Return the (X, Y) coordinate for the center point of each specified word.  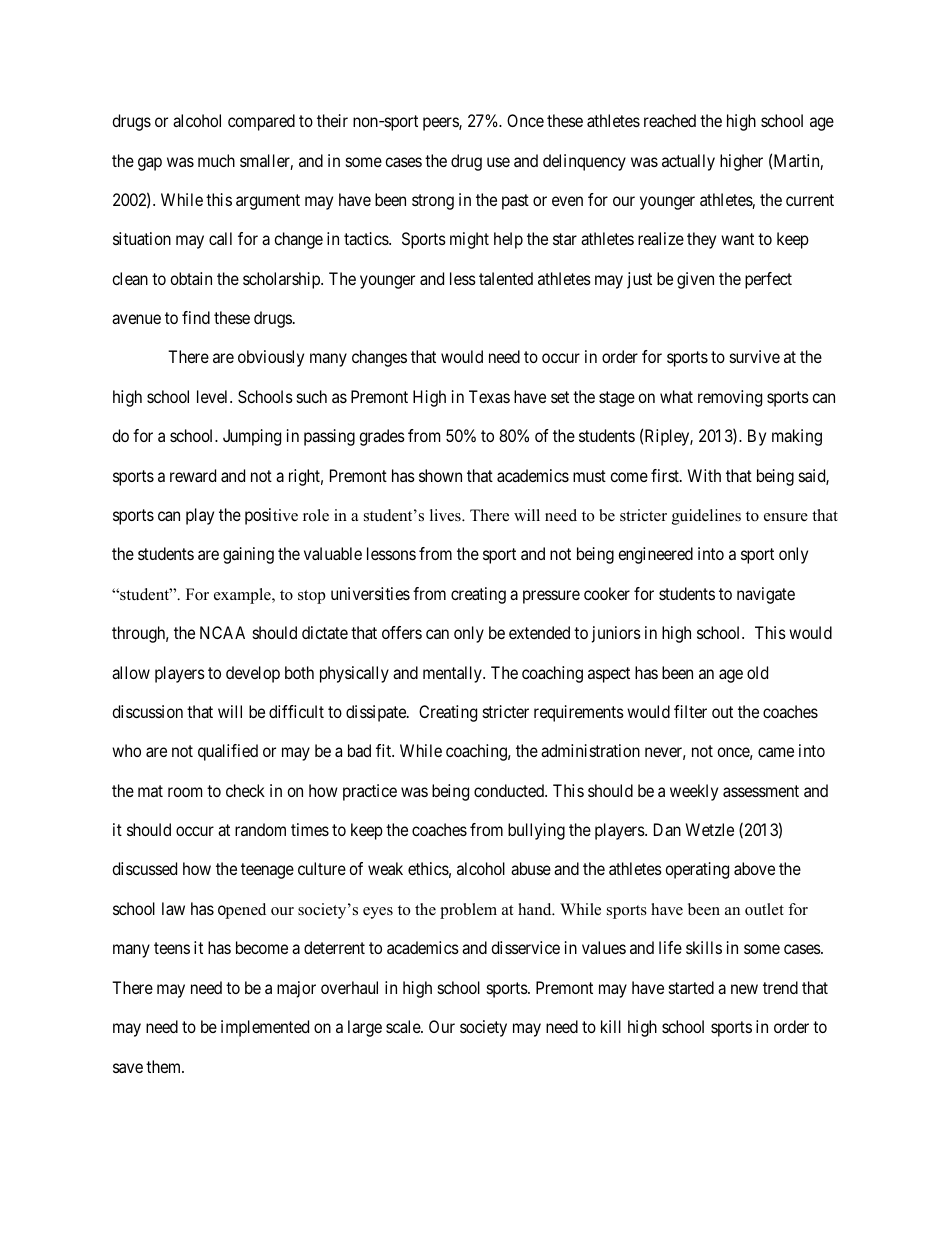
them (165, 1066)
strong (433, 202)
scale (404, 1026)
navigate (766, 595)
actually (688, 162)
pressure (551, 597)
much (216, 160)
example (243, 596)
